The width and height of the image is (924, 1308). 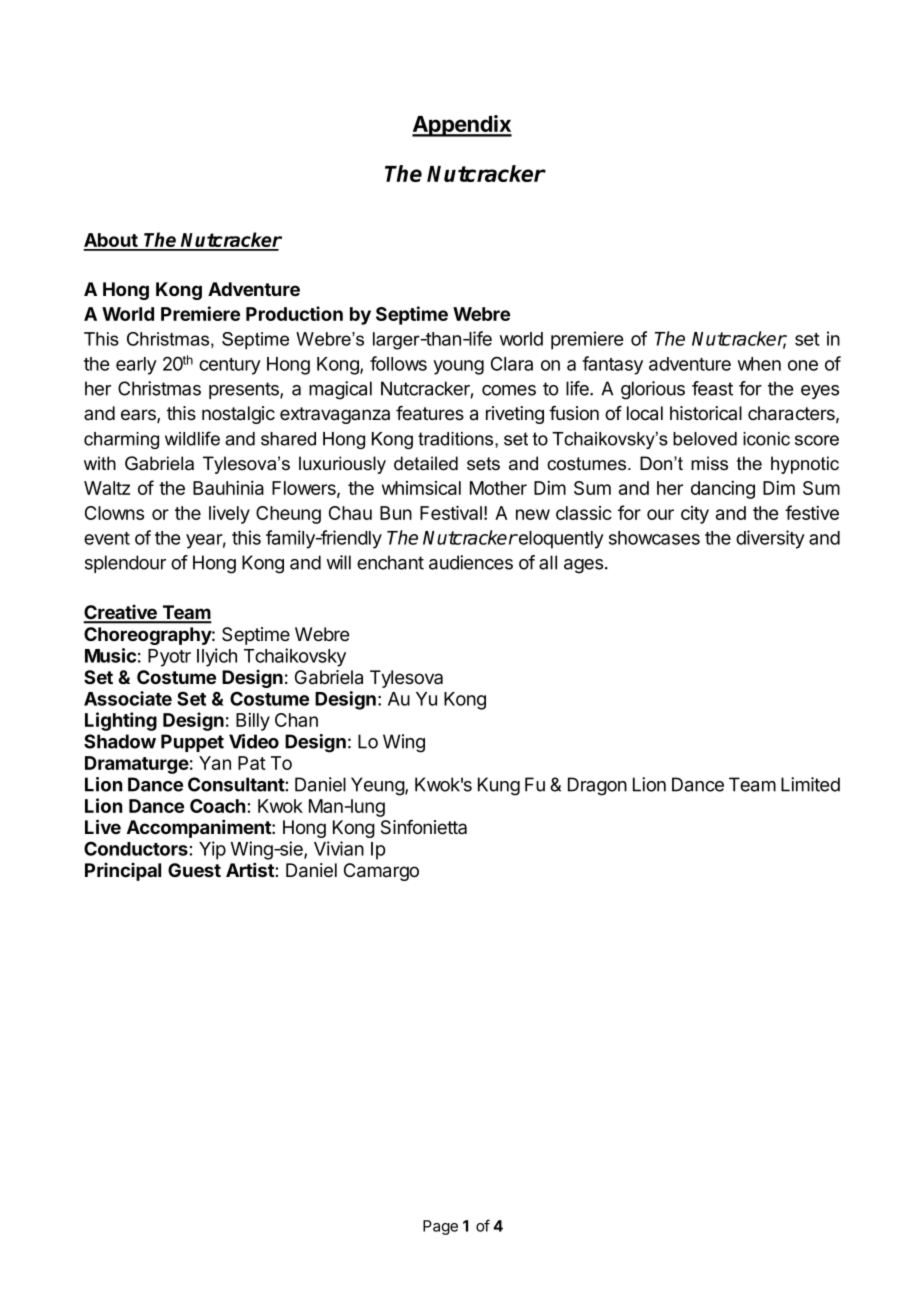 I want to click on when, so click(x=759, y=364).
